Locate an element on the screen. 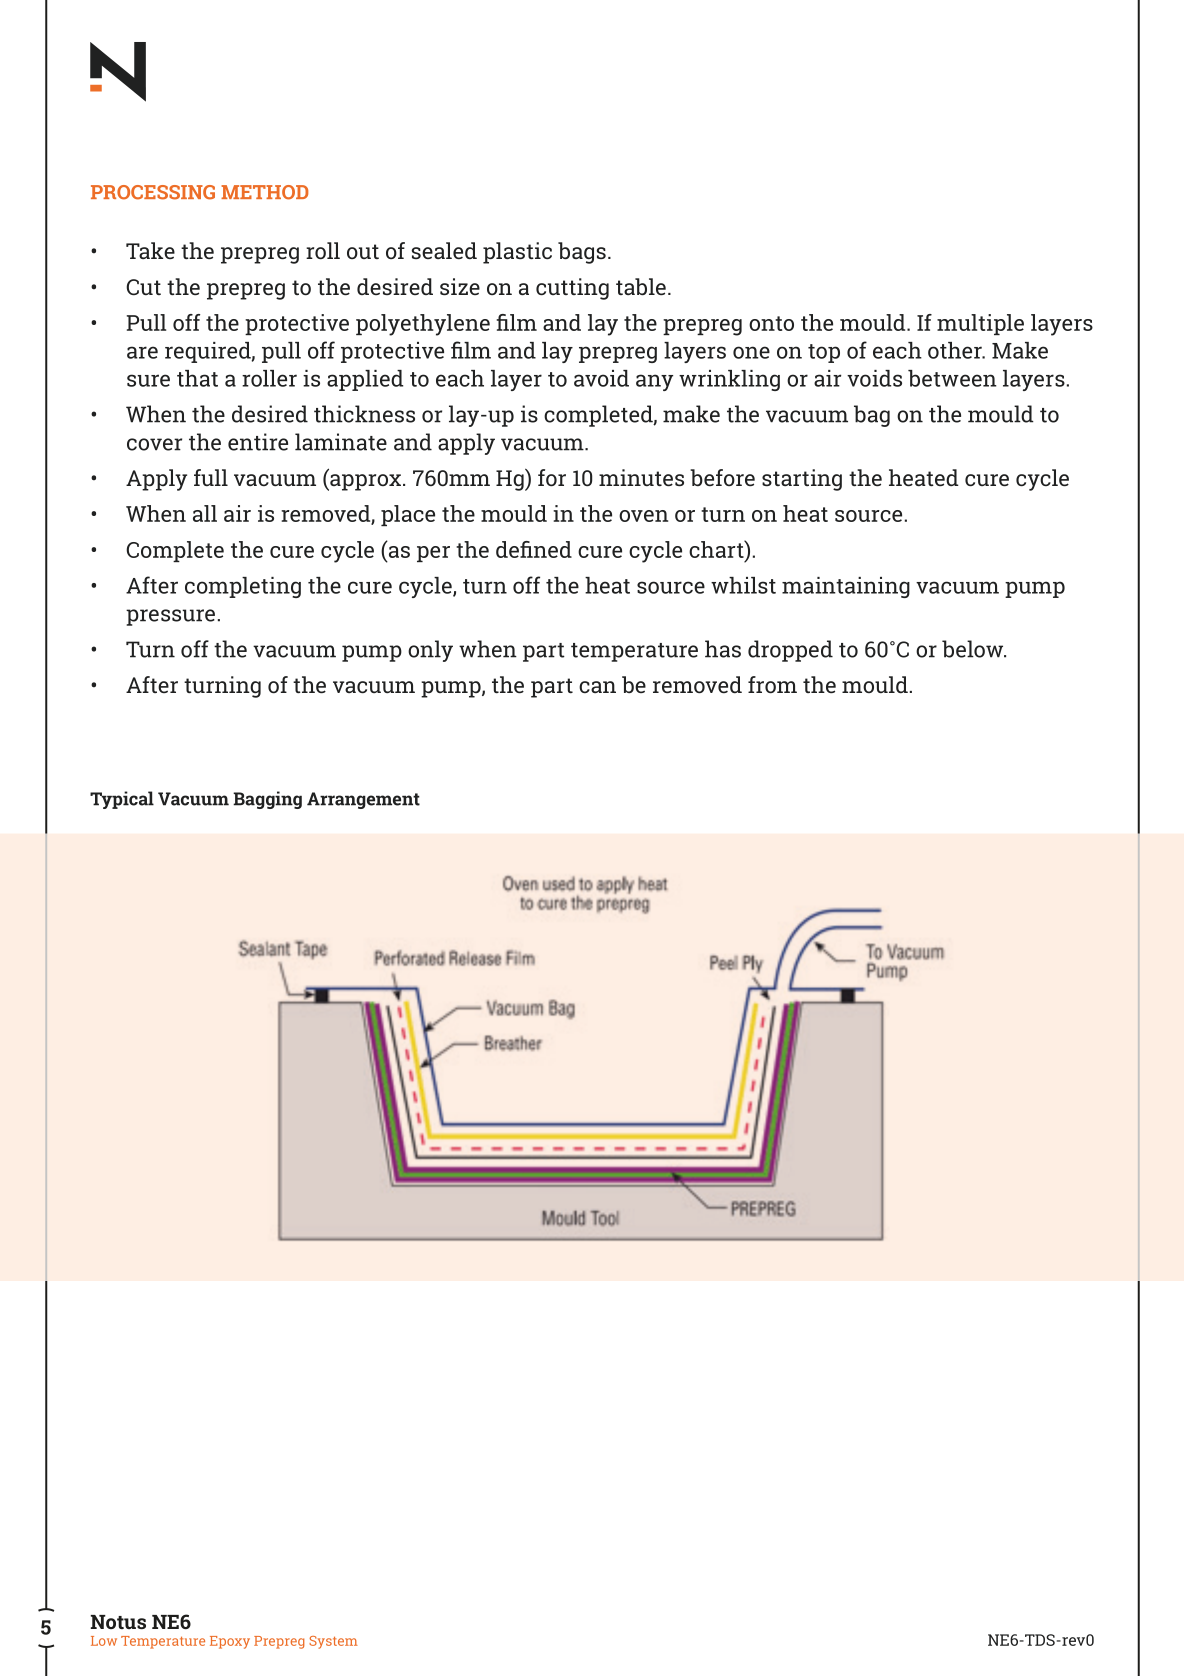  can is located at coordinates (597, 687).
